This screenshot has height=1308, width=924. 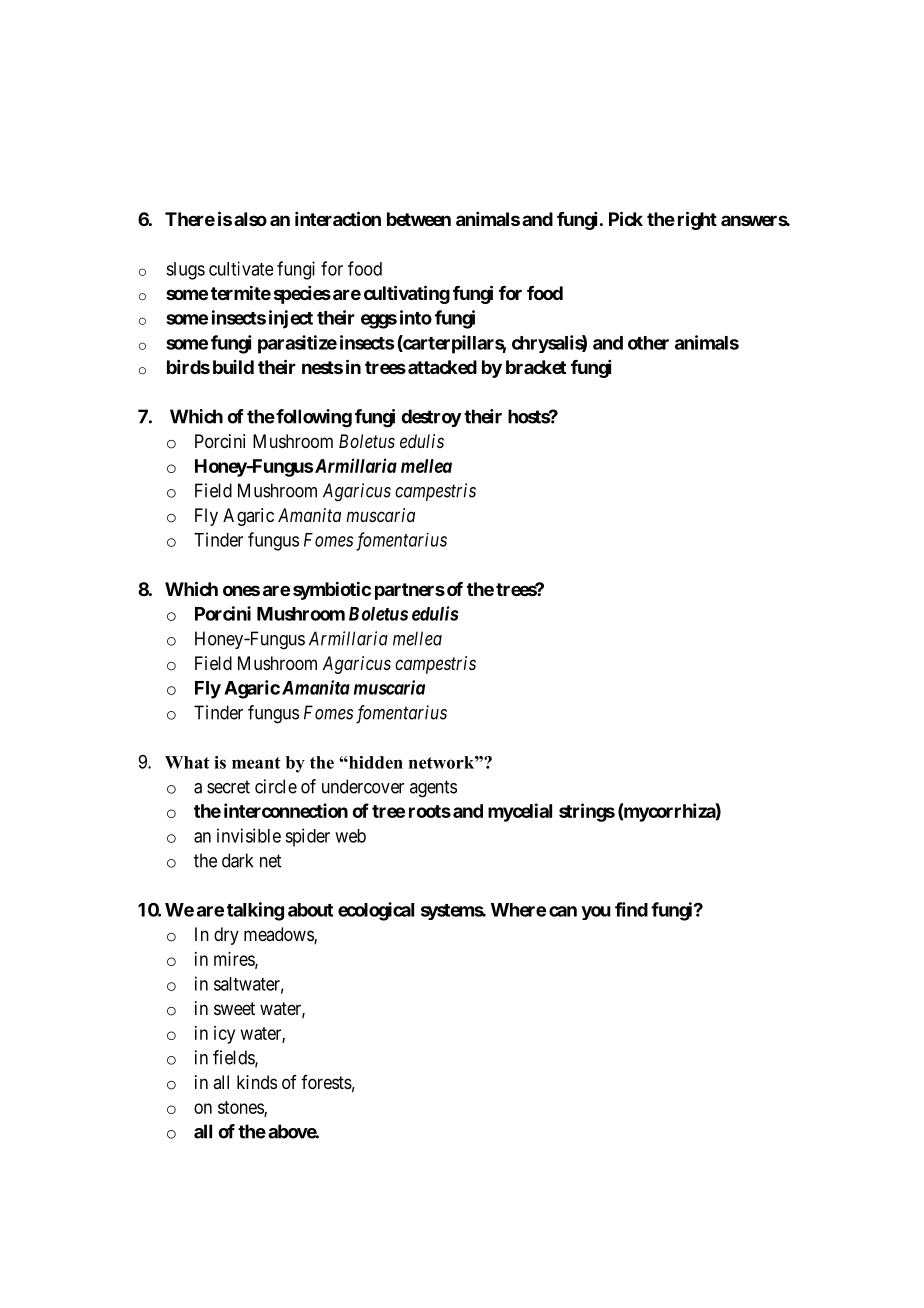 I want to click on between, so click(x=419, y=219).
